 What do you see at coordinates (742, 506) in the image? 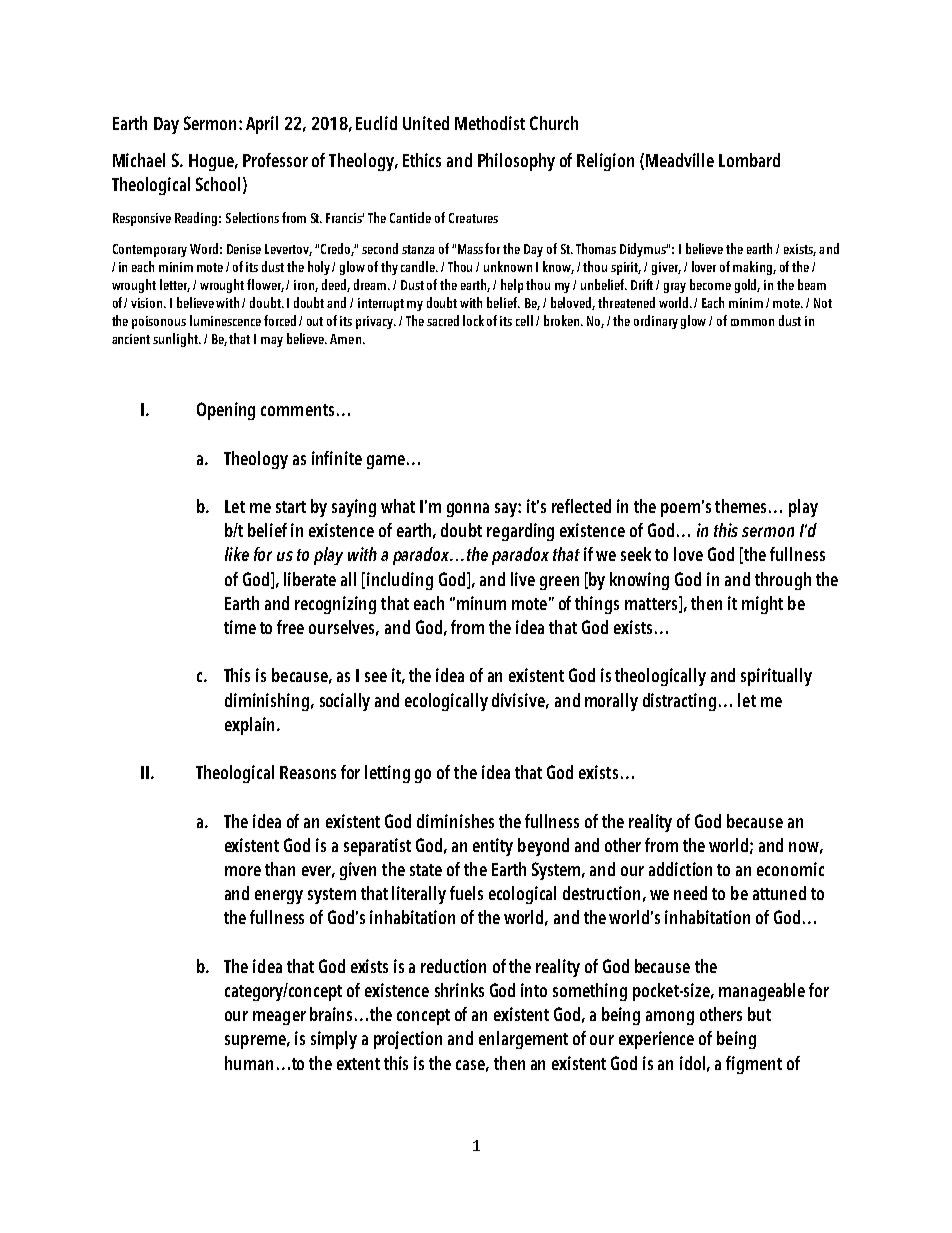
I see `themes` at bounding box center [742, 506].
